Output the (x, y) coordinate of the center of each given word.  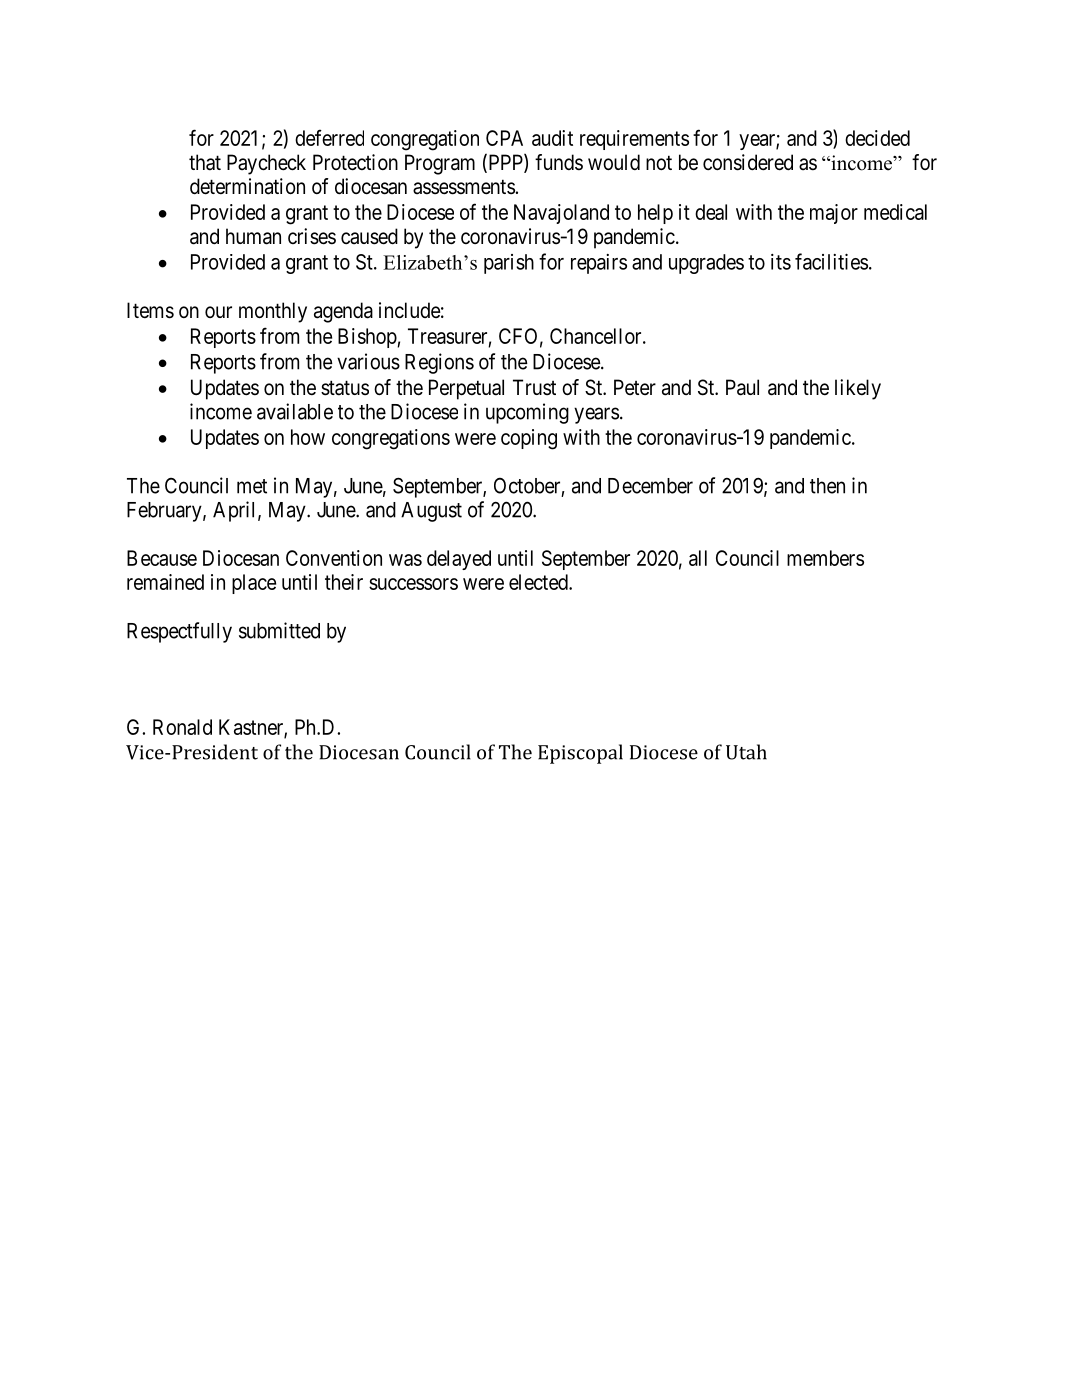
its (781, 262)
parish (509, 264)
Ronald (182, 727)
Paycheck (266, 164)
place (254, 584)
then (827, 486)
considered (748, 162)
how (308, 437)
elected (539, 582)
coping (529, 439)
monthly (273, 312)
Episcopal (580, 754)
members (825, 558)
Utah (746, 752)
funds (559, 162)
